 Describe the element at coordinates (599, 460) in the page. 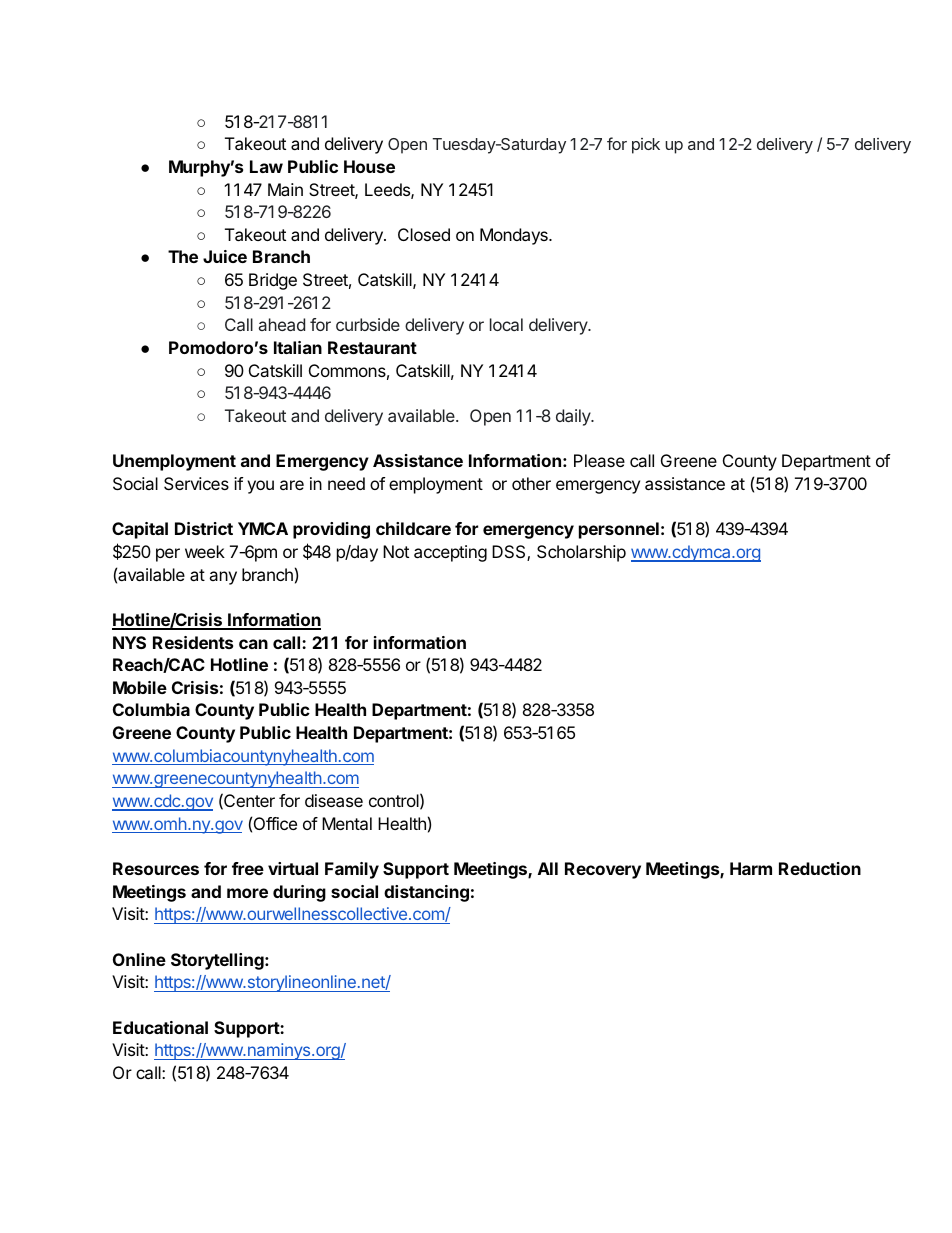

I see `Please` at that location.
